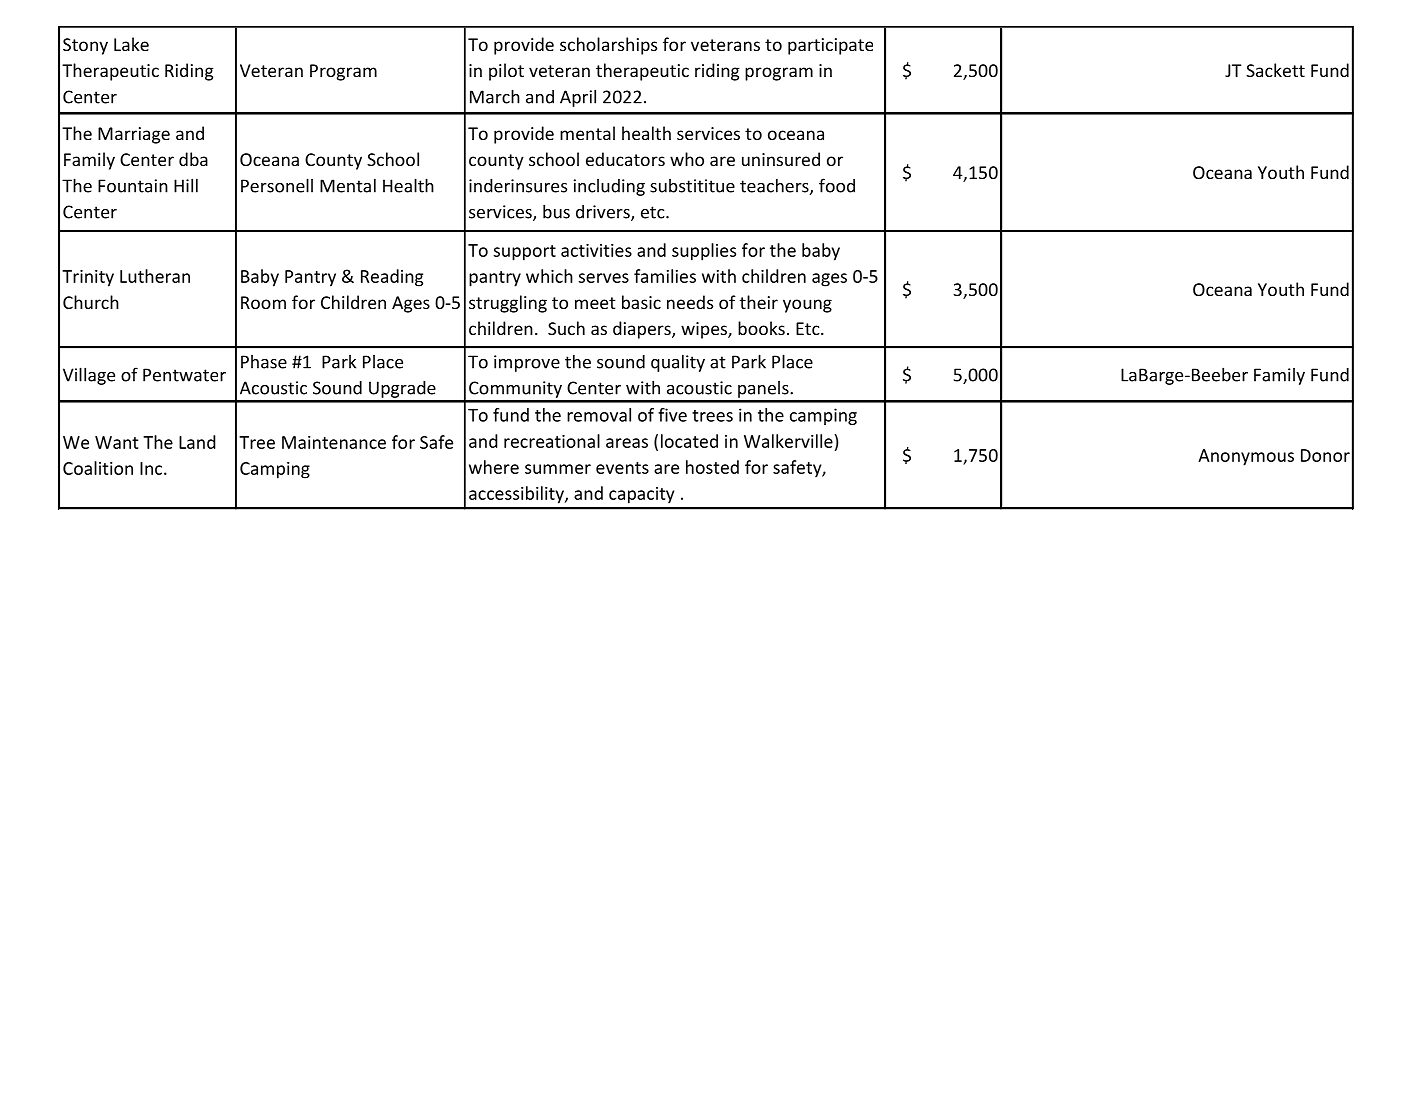 Image resolution: width=1424 pixels, height=1100 pixels. Describe the element at coordinates (608, 46) in the document. I see `scholarships` at that location.
